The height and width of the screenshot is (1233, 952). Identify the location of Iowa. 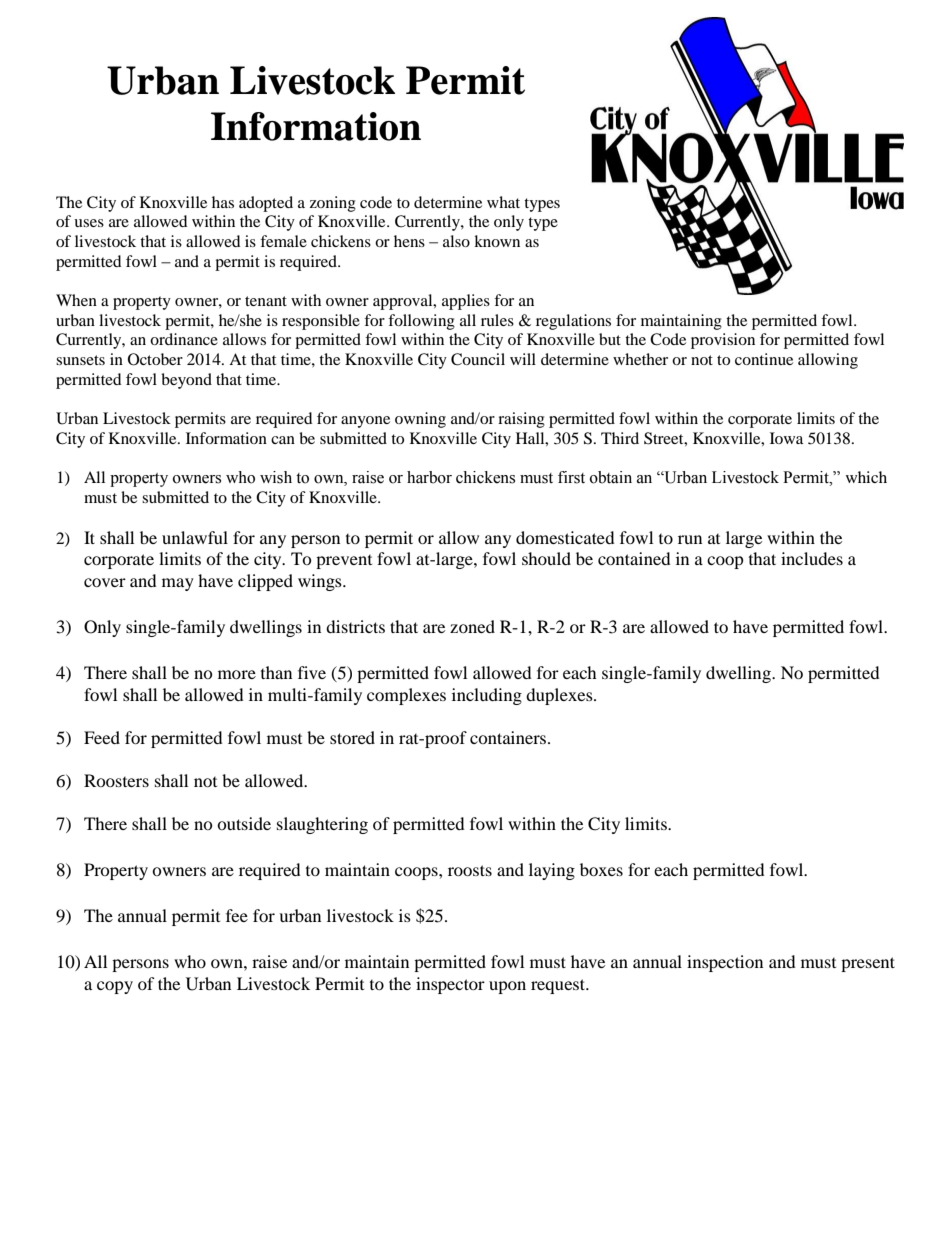
(786, 438).
